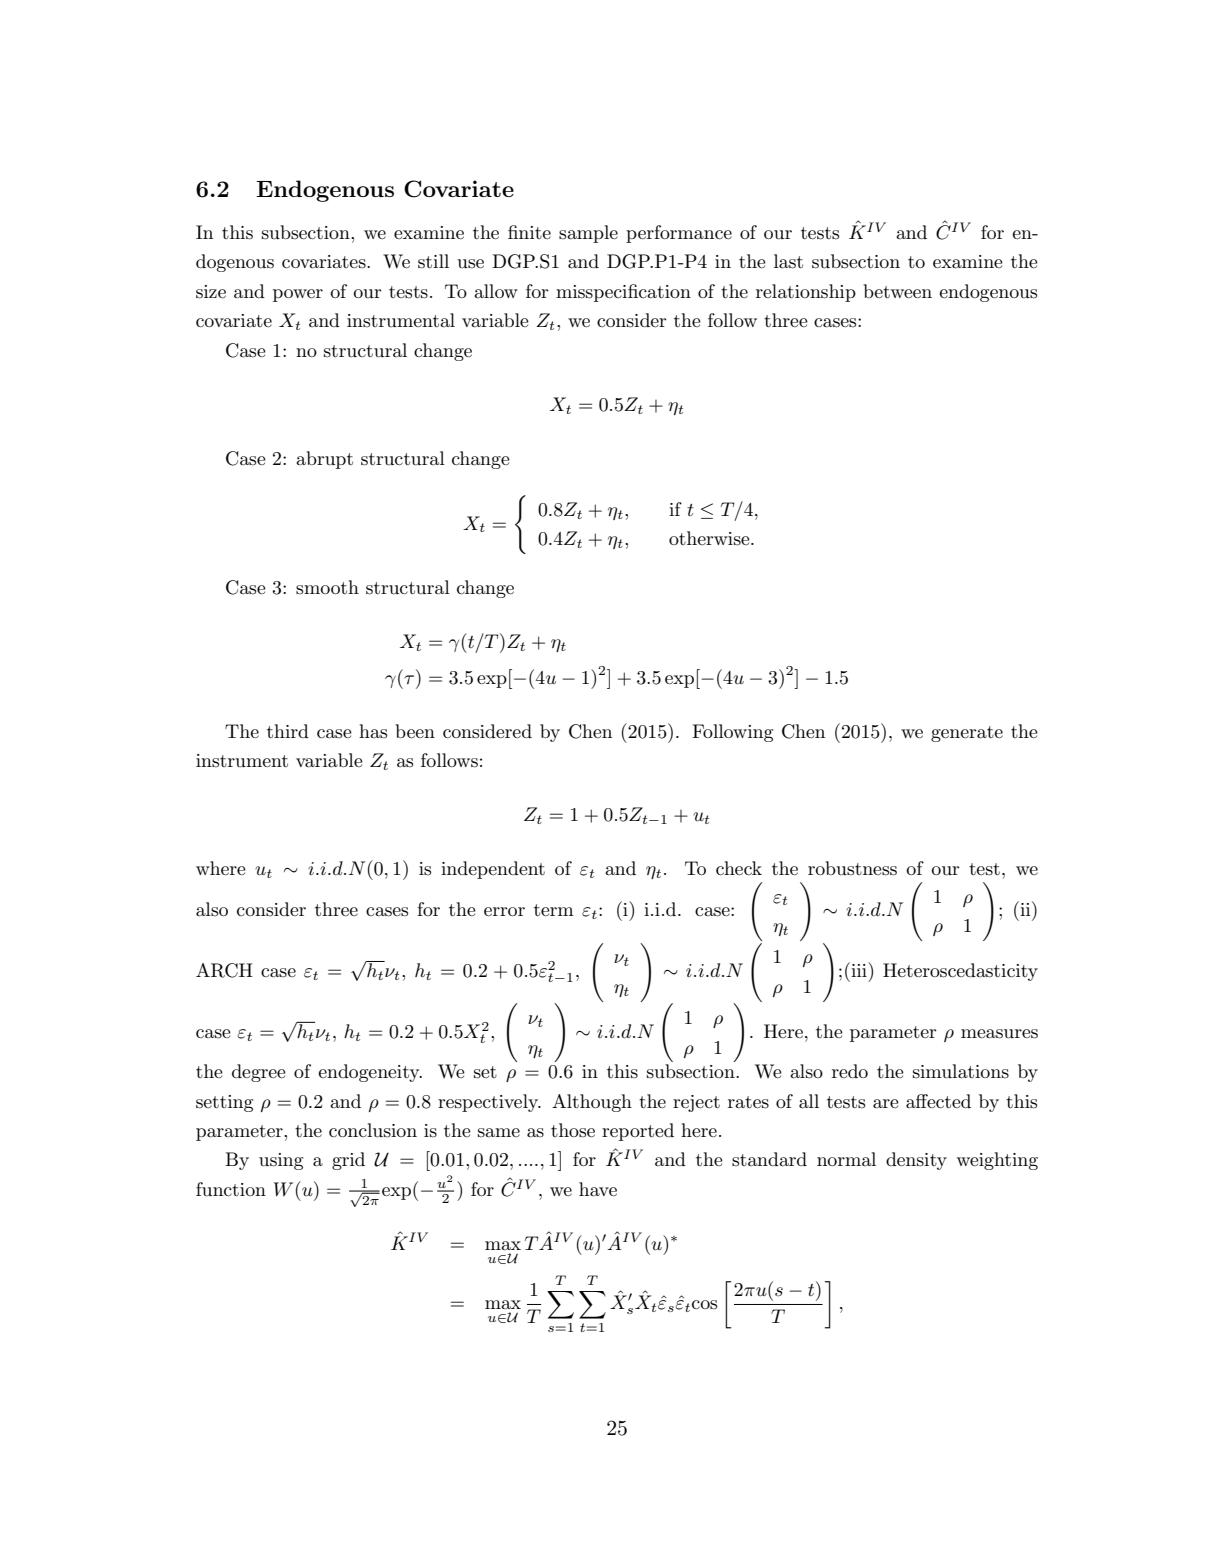 The width and height of the page is (1207, 1561). Describe the element at coordinates (859, 969) in the page. I see `iii` at that location.
